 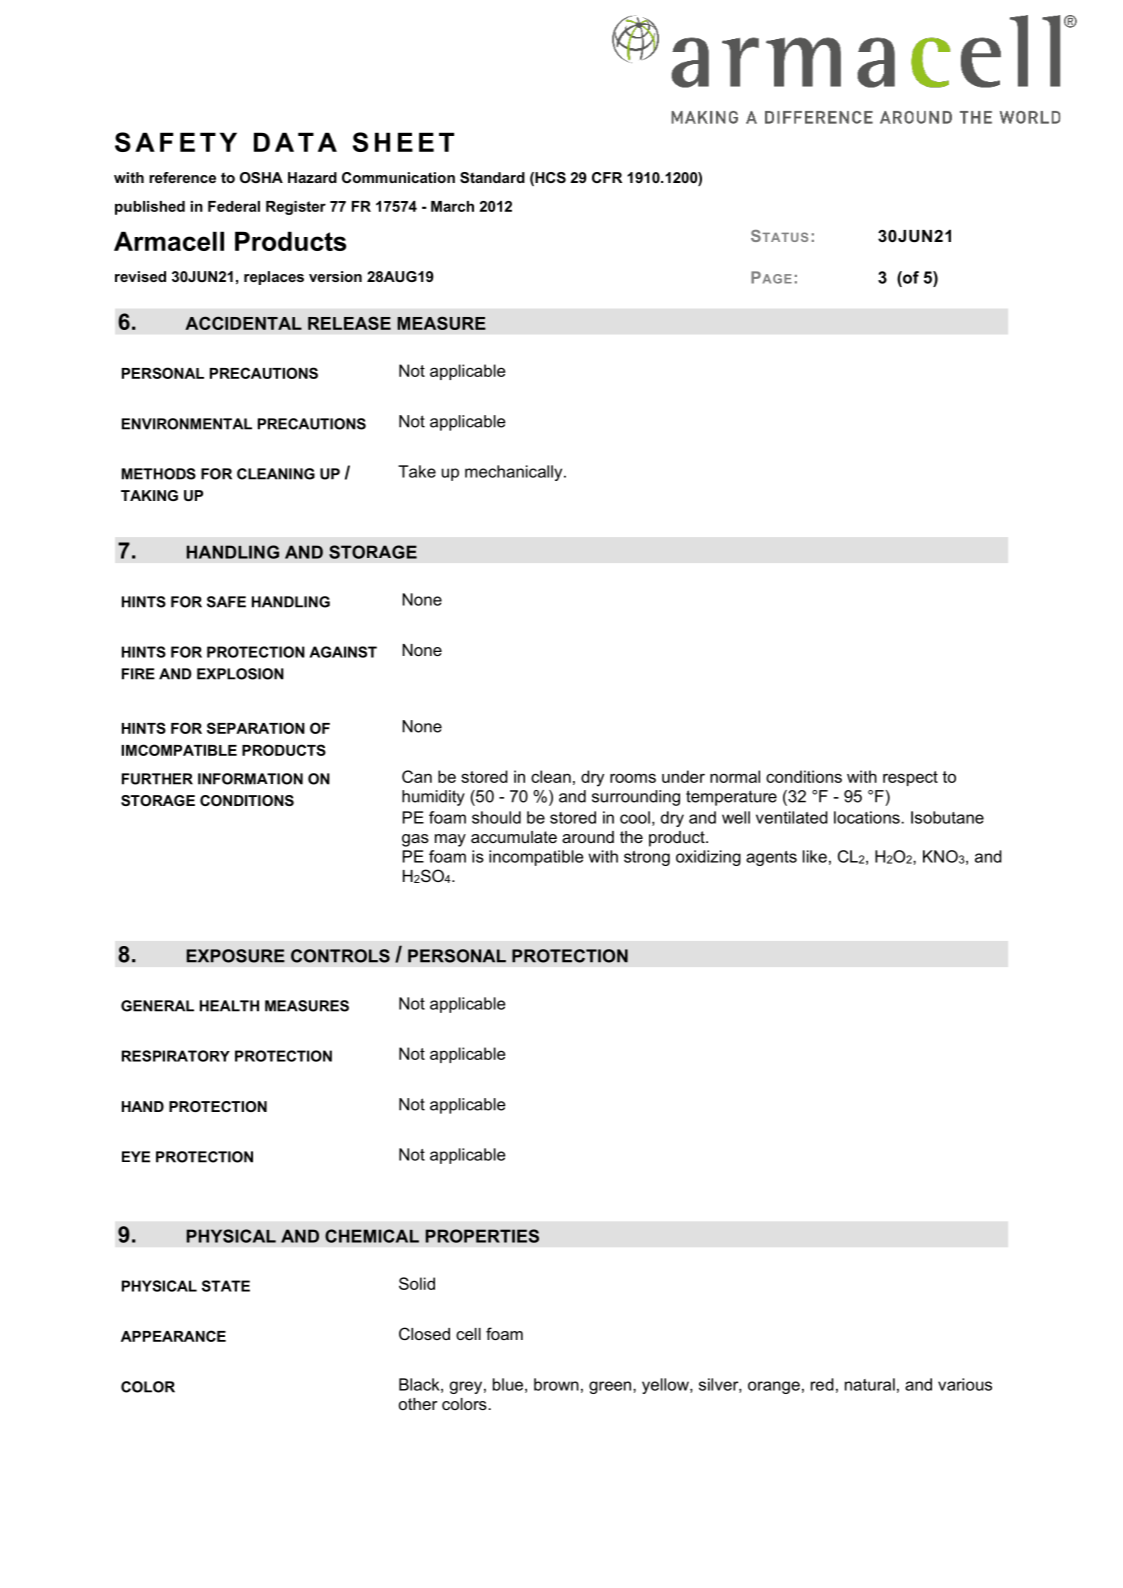 I want to click on respect, so click(x=910, y=778).
